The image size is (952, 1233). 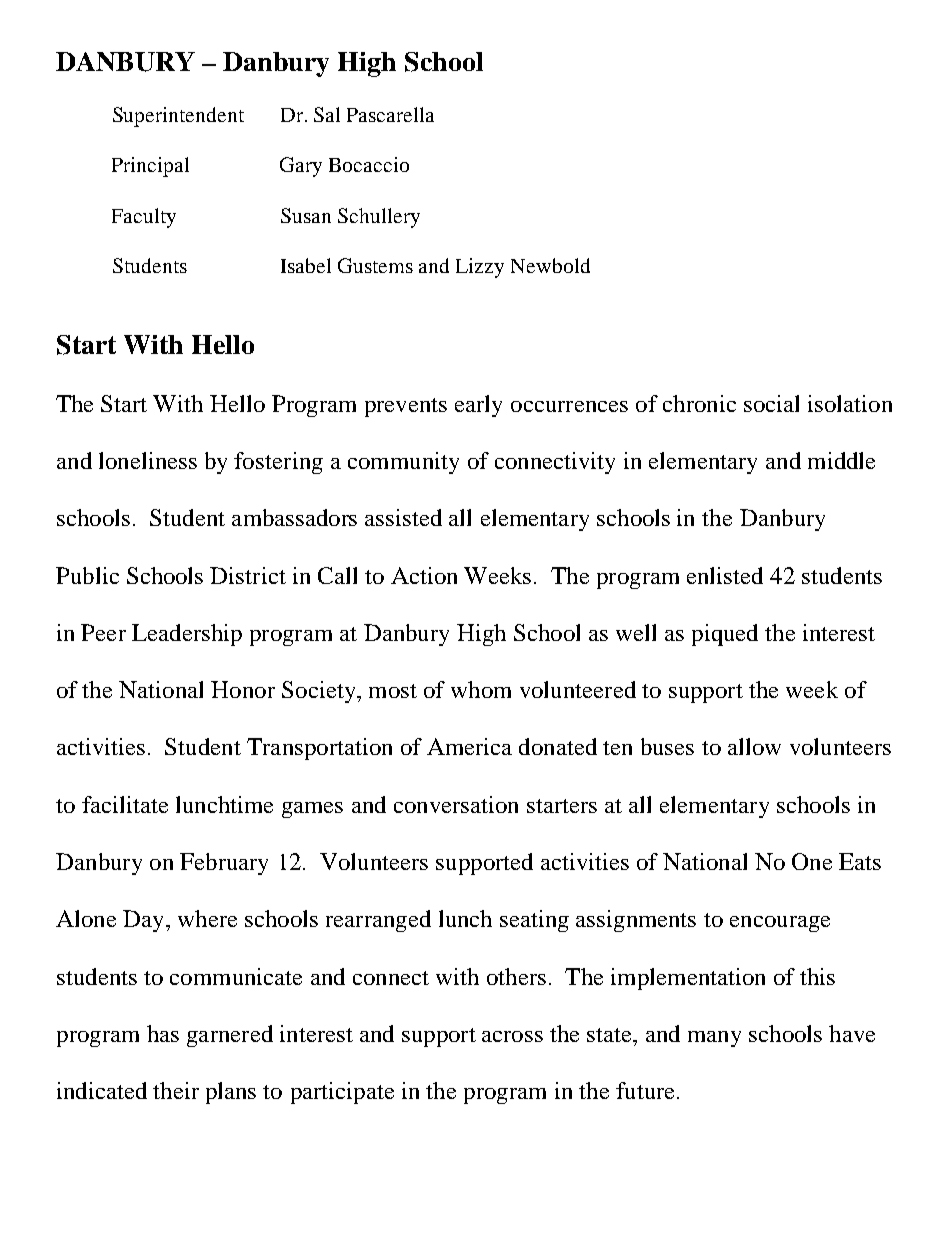 What do you see at coordinates (178, 117) in the screenshot?
I see `Superintendent` at bounding box center [178, 117].
